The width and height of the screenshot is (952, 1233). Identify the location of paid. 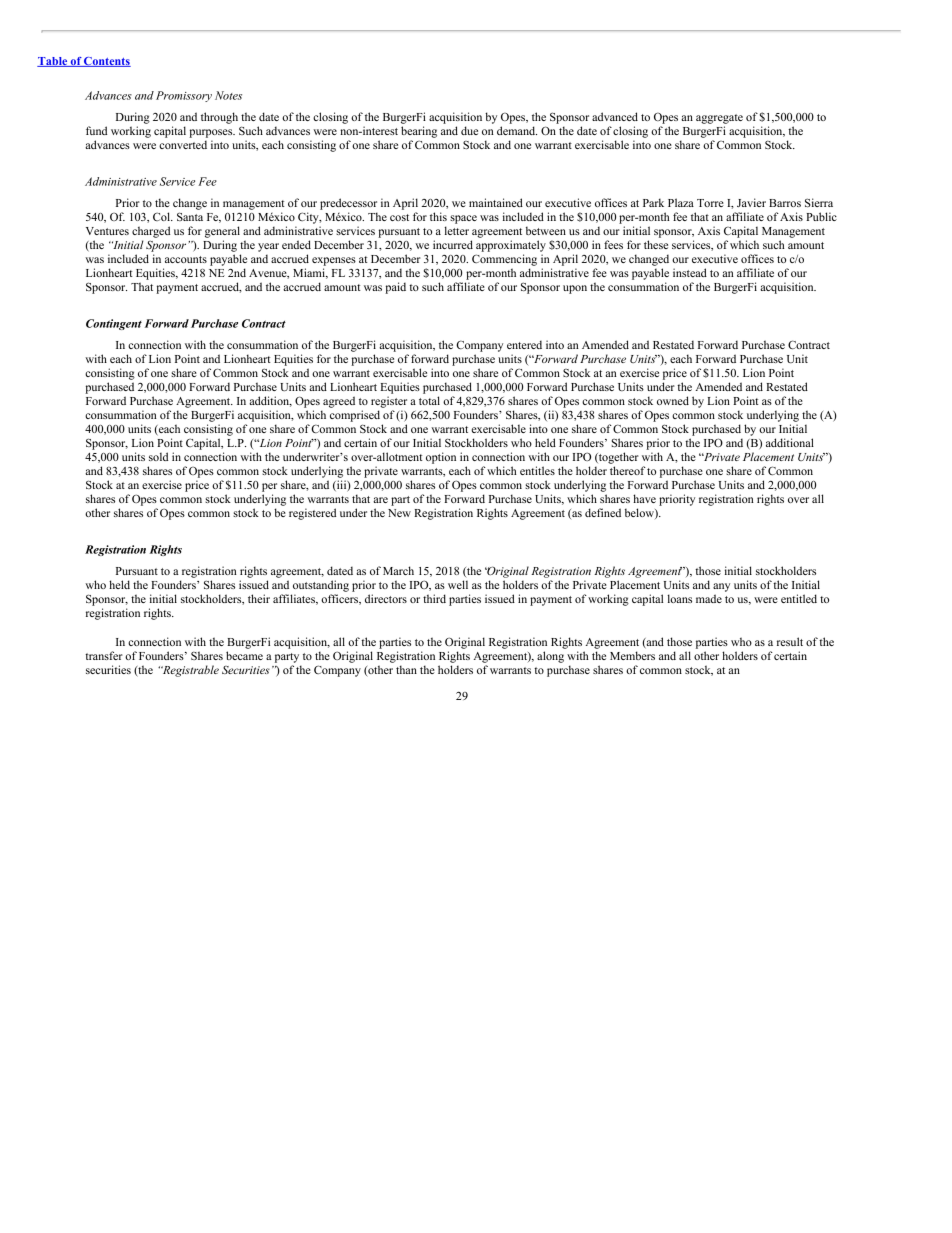
(395, 288).
